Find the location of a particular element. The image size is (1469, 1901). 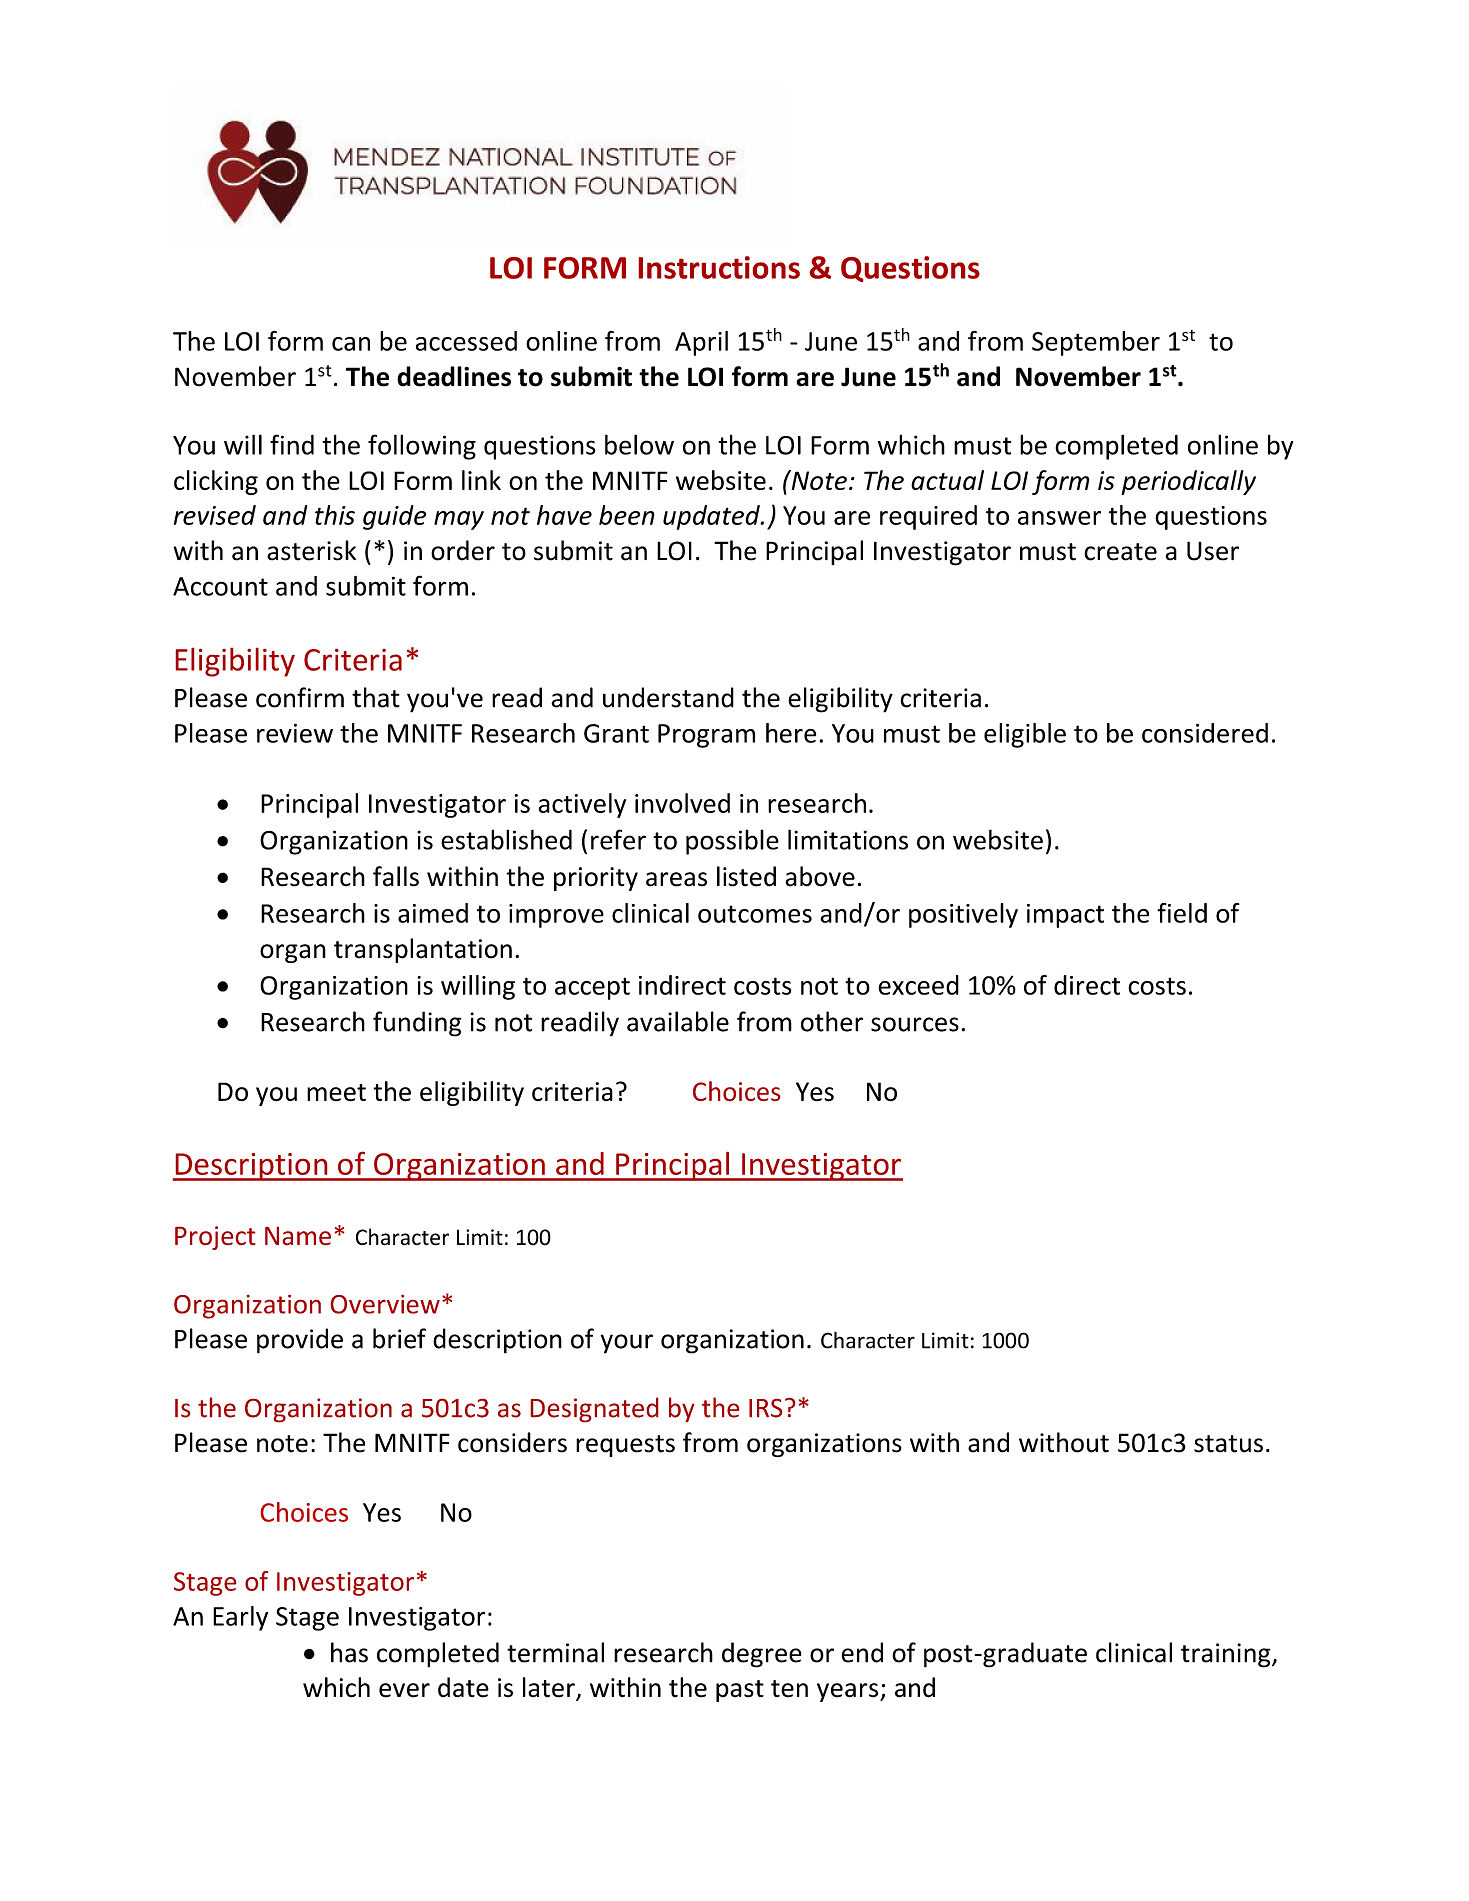

September is located at coordinates (1096, 343).
